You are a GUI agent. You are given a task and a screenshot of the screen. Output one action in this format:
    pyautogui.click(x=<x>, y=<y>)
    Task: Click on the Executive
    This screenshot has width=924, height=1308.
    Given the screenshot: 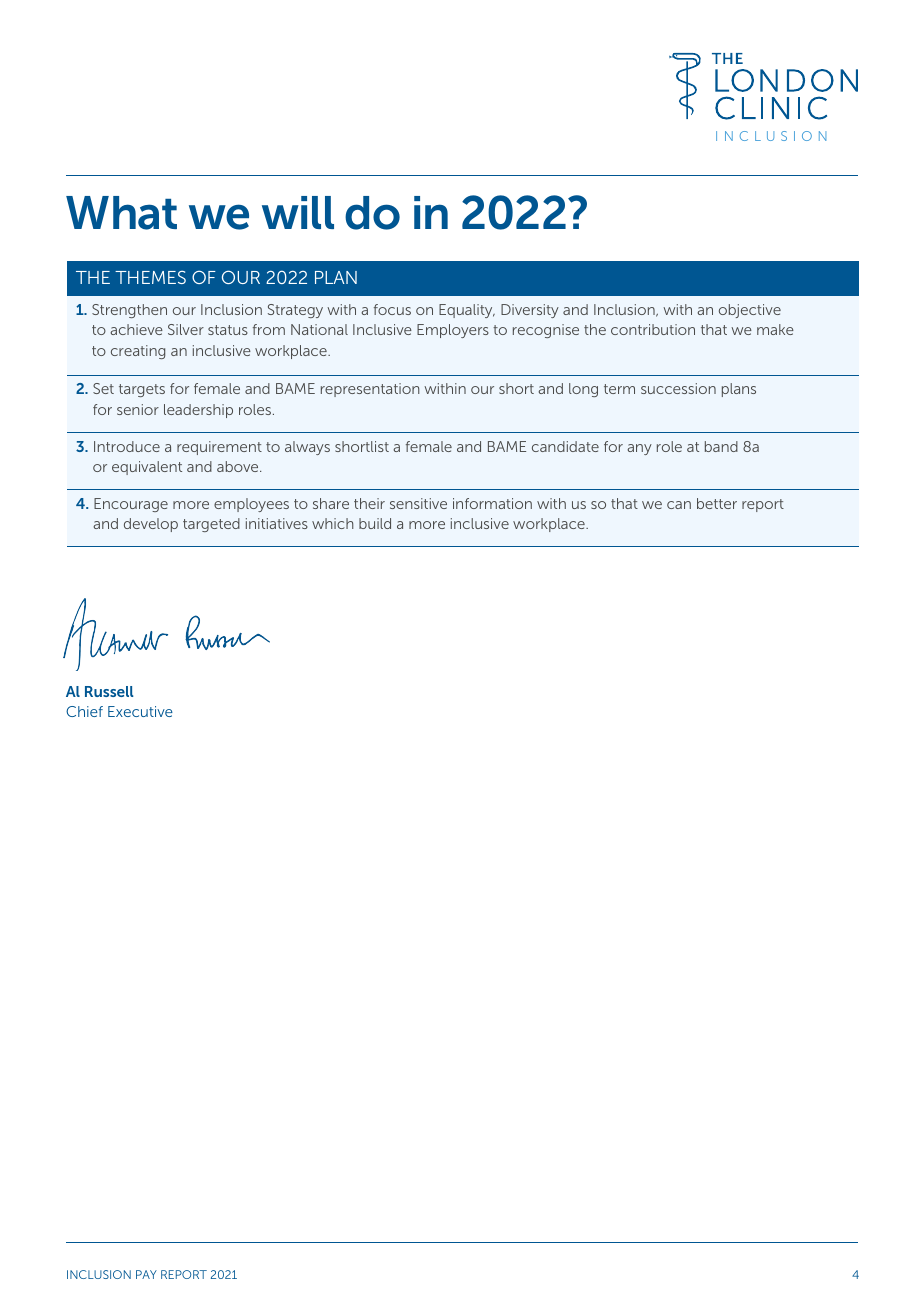 What is the action you would take?
    pyautogui.click(x=140, y=711)
